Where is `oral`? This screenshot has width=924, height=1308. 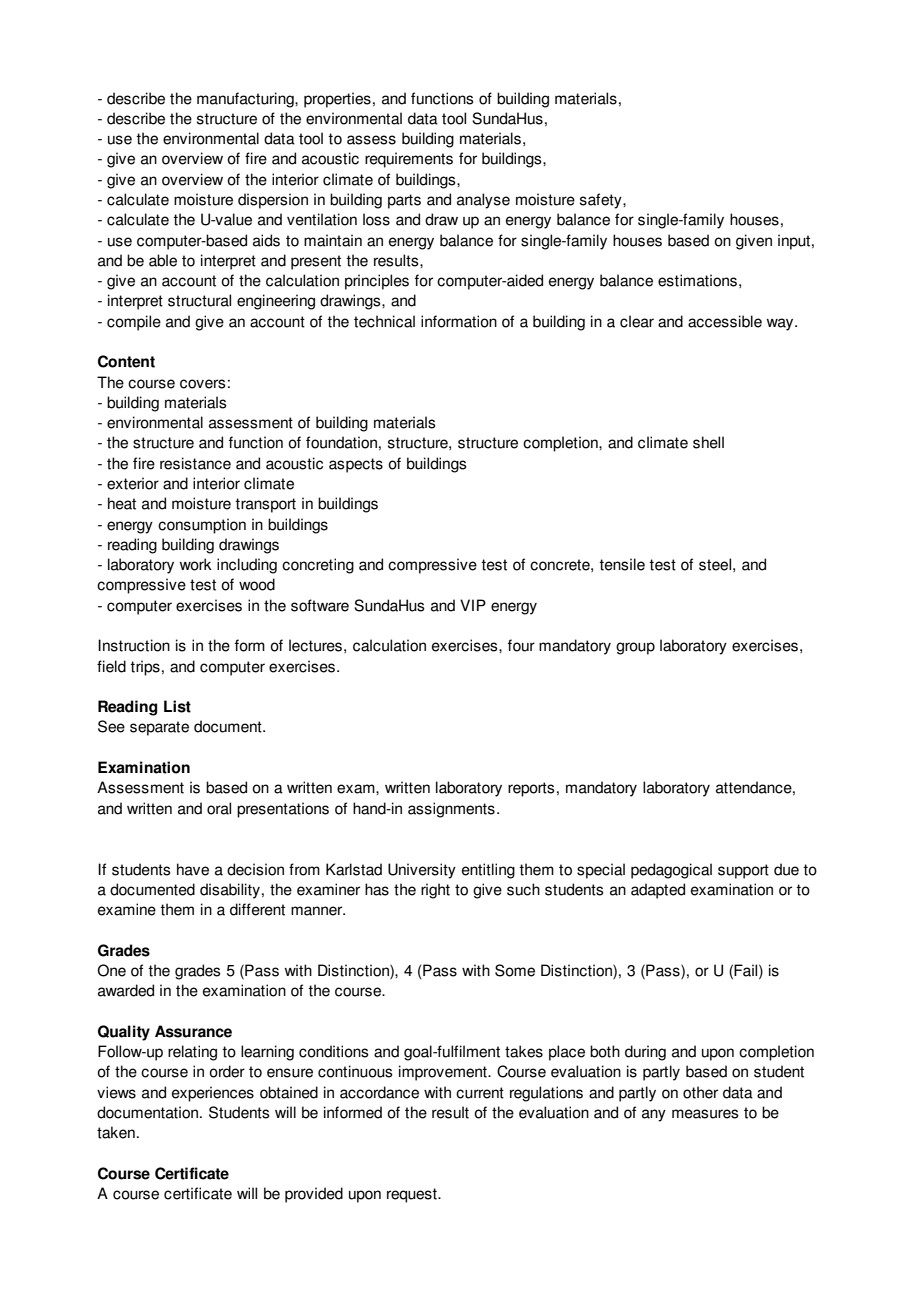
oral is located at coordinates (219, 808).
